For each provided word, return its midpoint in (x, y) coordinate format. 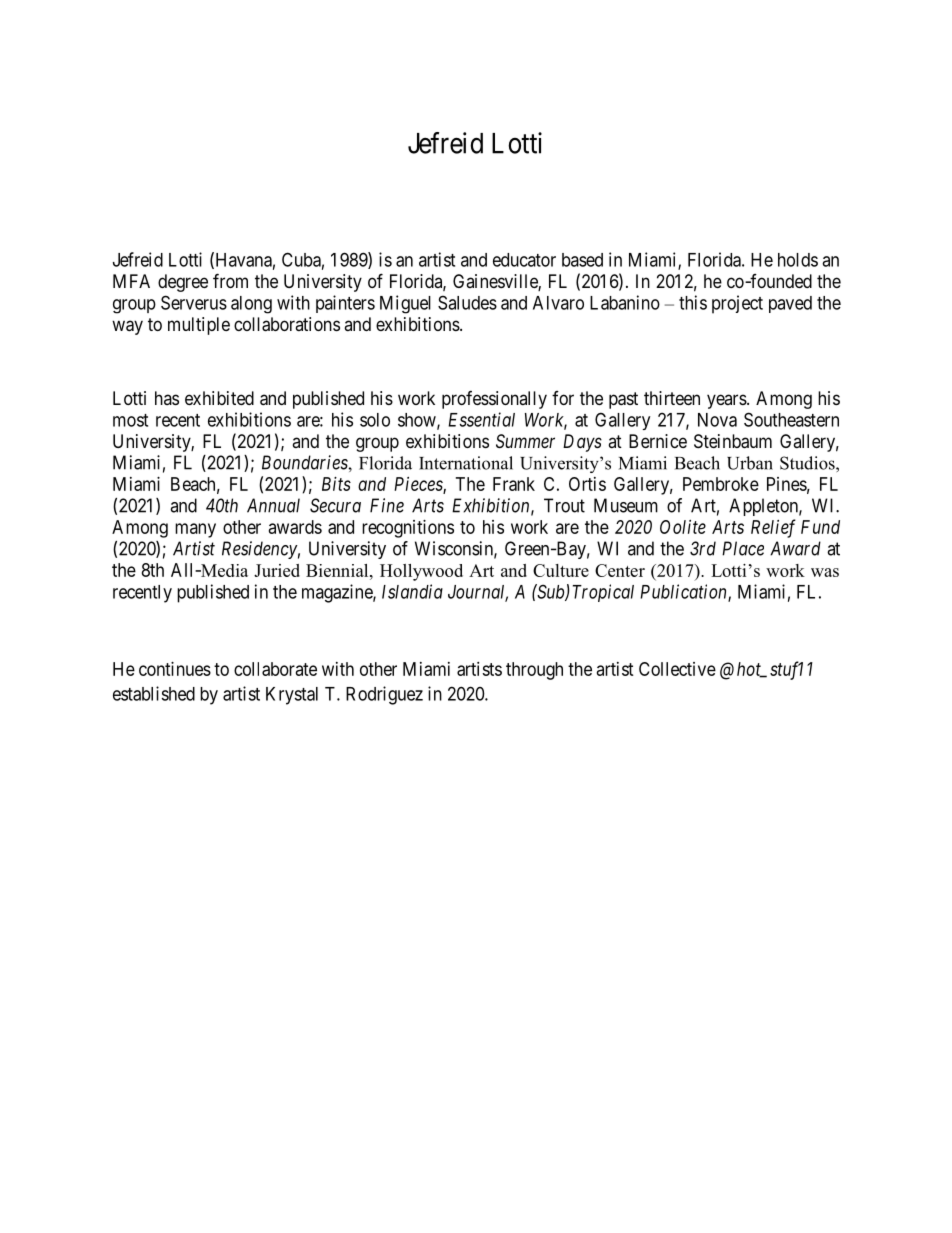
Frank (514, 484)
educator (524, 260)
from (230, 280)
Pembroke (721, 484)
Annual (273, 505)
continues (175, 669)
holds (798, 260)
